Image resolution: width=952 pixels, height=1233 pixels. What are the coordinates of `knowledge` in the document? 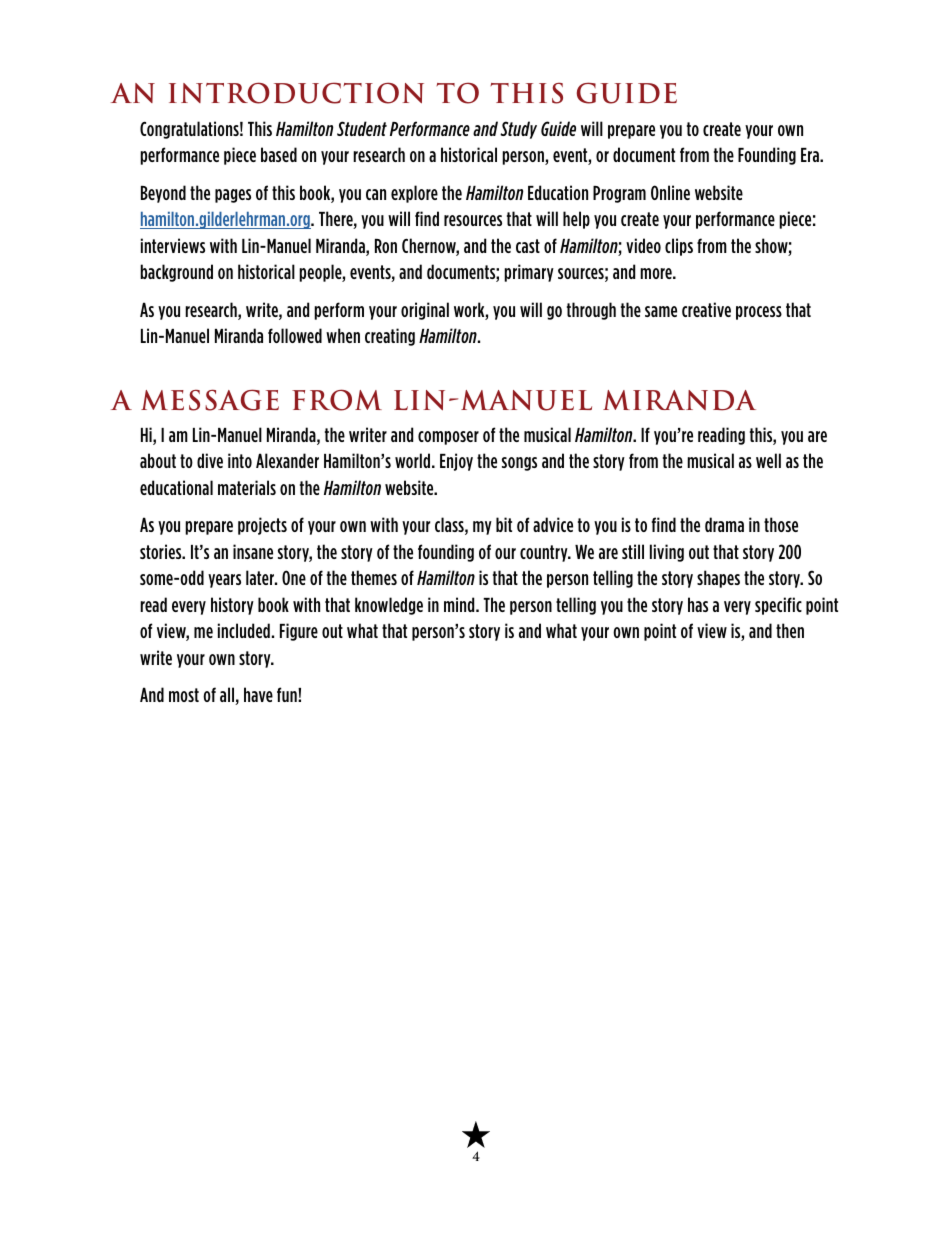 It's located at (389, 606).
